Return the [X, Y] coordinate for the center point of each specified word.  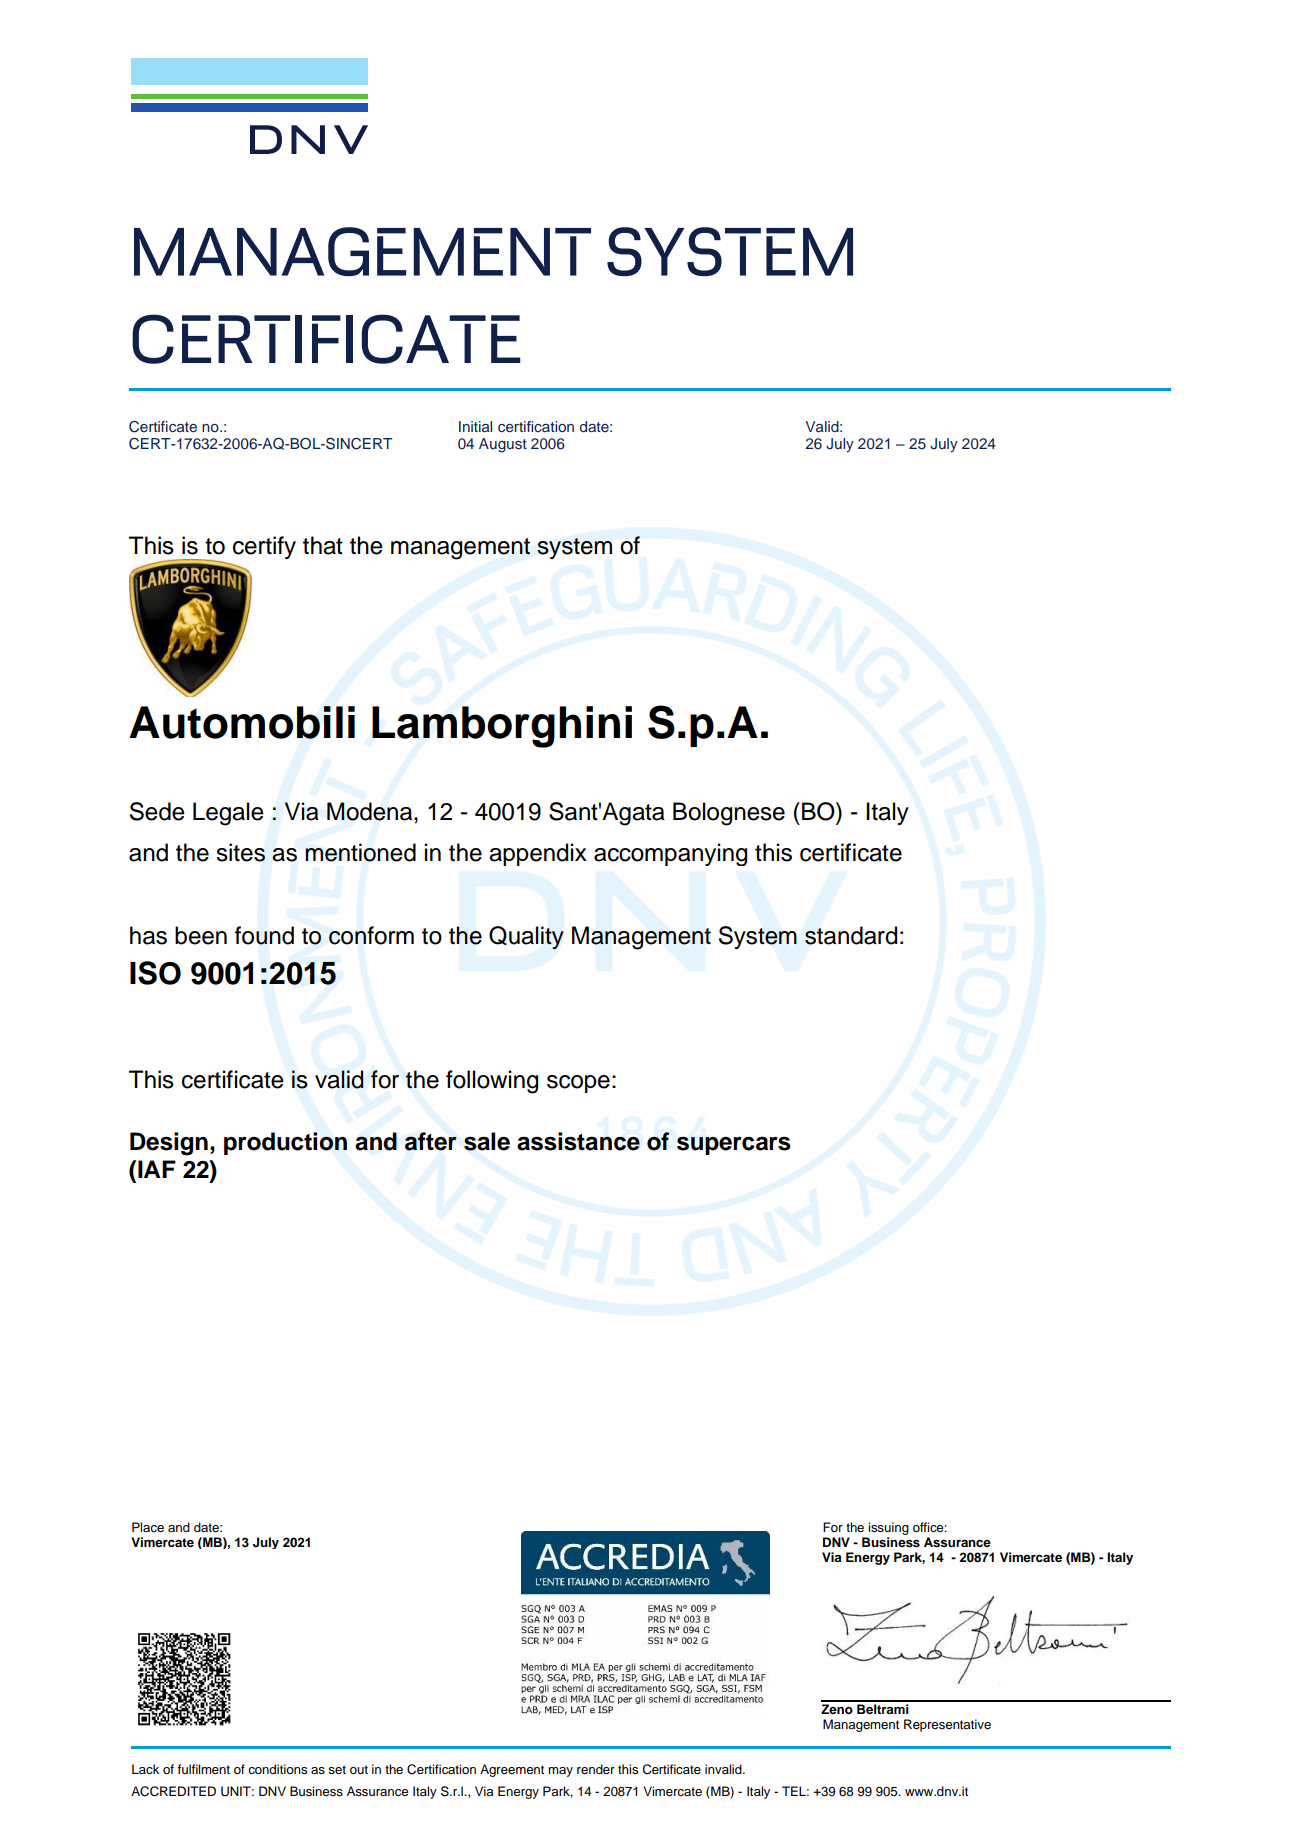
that [323, 545]
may [560, 1772]
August [503, 445]
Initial [475, 426]
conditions [277, 1769]
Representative [947, 1725]
